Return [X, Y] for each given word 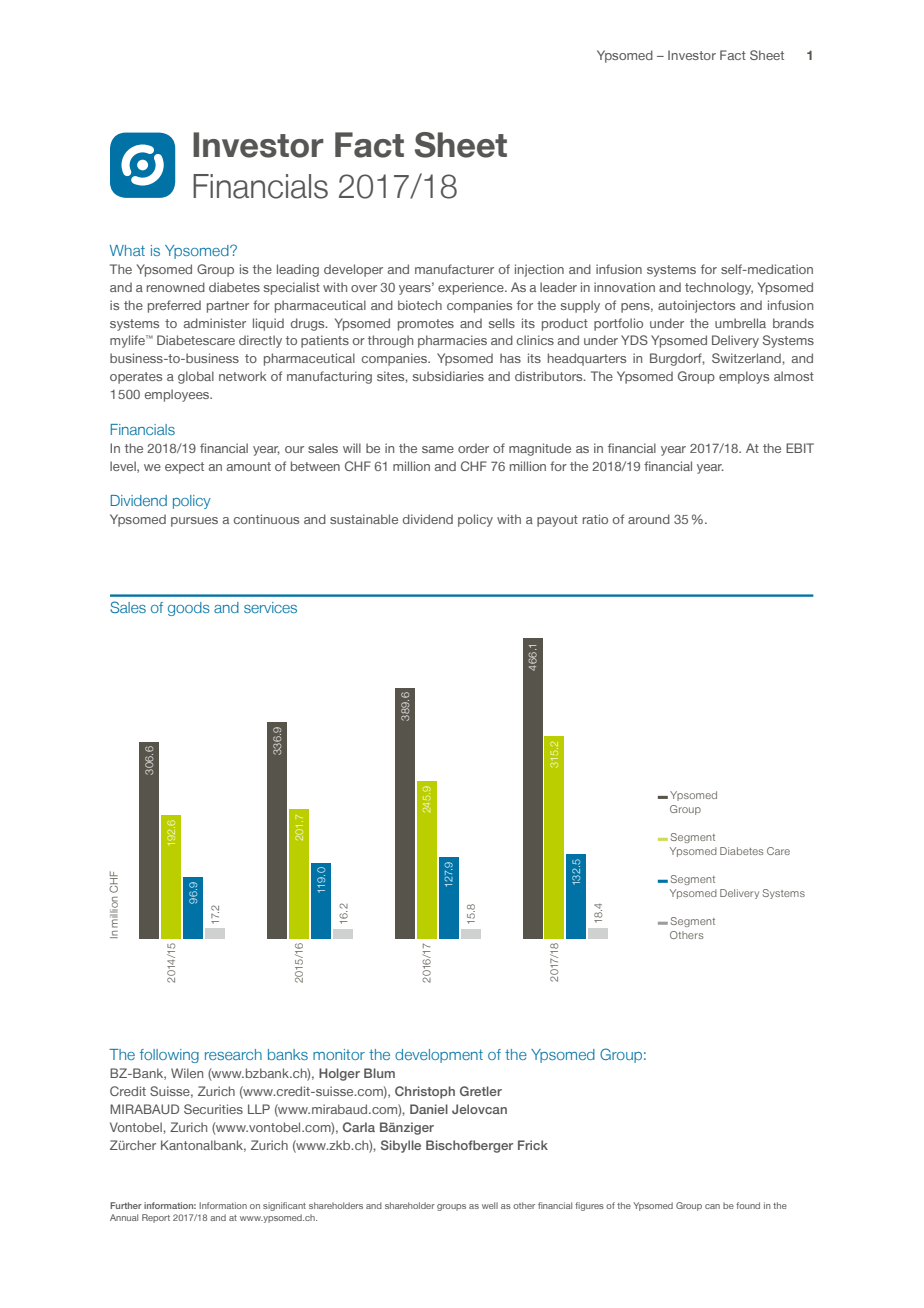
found [748, 1205]
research [233, 1054]
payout [557, 521]
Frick [533, 1145]
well [490, 1205]
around [649, 519]
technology [719, 288]
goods [189, 609]
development [439, 1056]
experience [472, 288]
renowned [176, 287]
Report [156, 1218]
